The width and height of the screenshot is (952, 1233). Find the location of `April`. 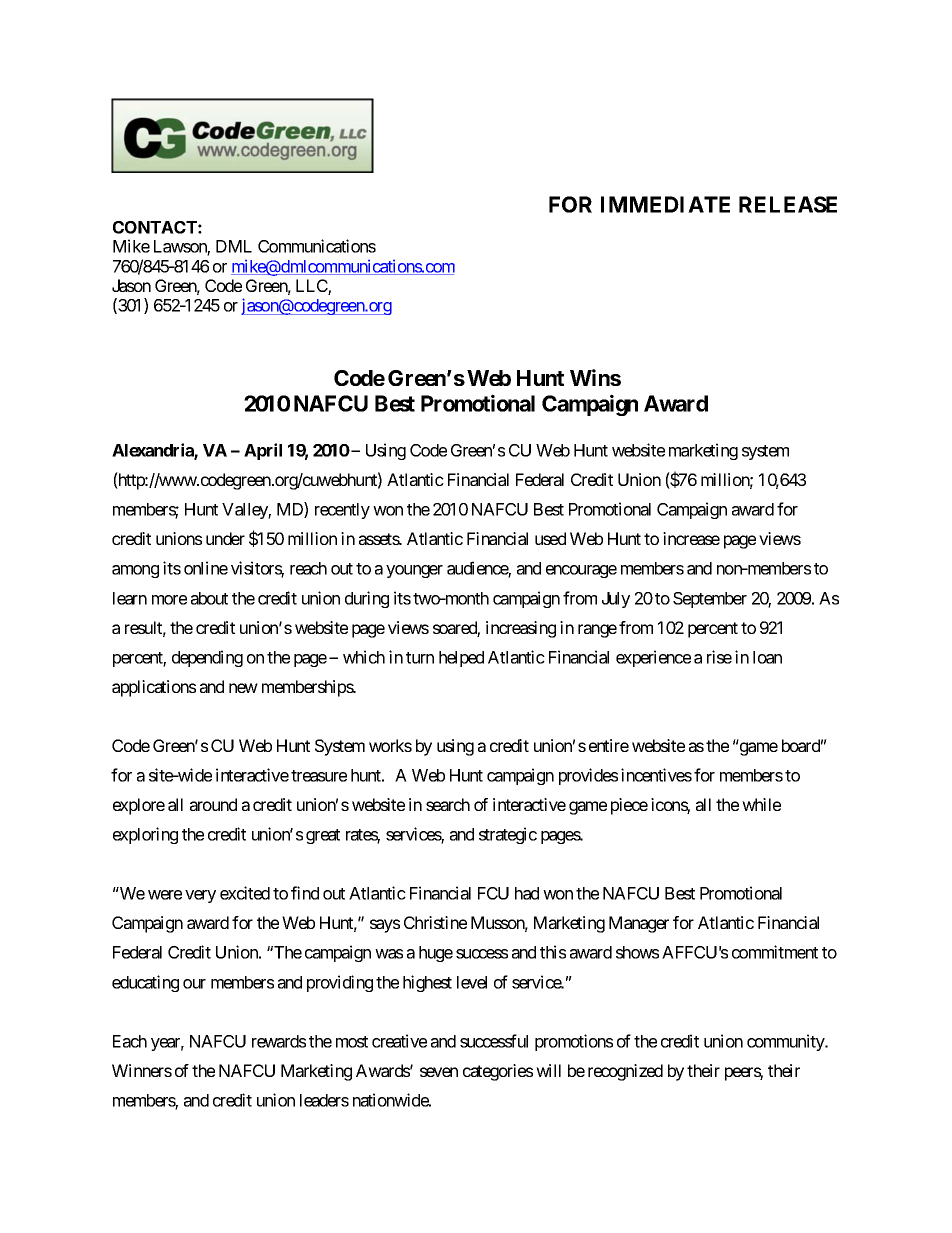

April is located at coordinates (263, 451).
